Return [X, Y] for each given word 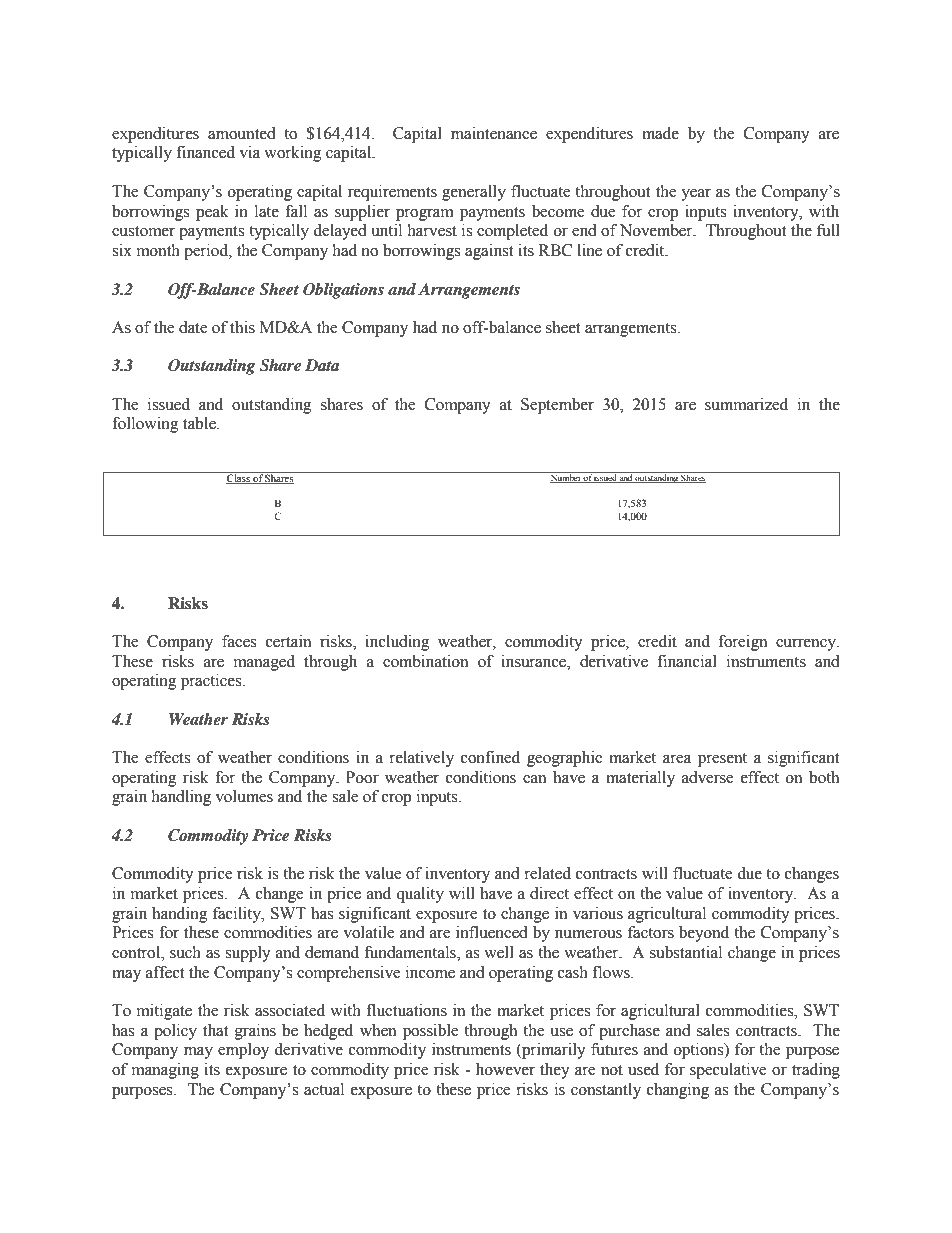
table [200, 423]
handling [181, 798]
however [505, 1069]
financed [205, 152]
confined [490, 757]
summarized [746, 404]
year [696, 195]
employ [243, 1051]
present [722, 760]
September [557, 406]
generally [474, 193]
